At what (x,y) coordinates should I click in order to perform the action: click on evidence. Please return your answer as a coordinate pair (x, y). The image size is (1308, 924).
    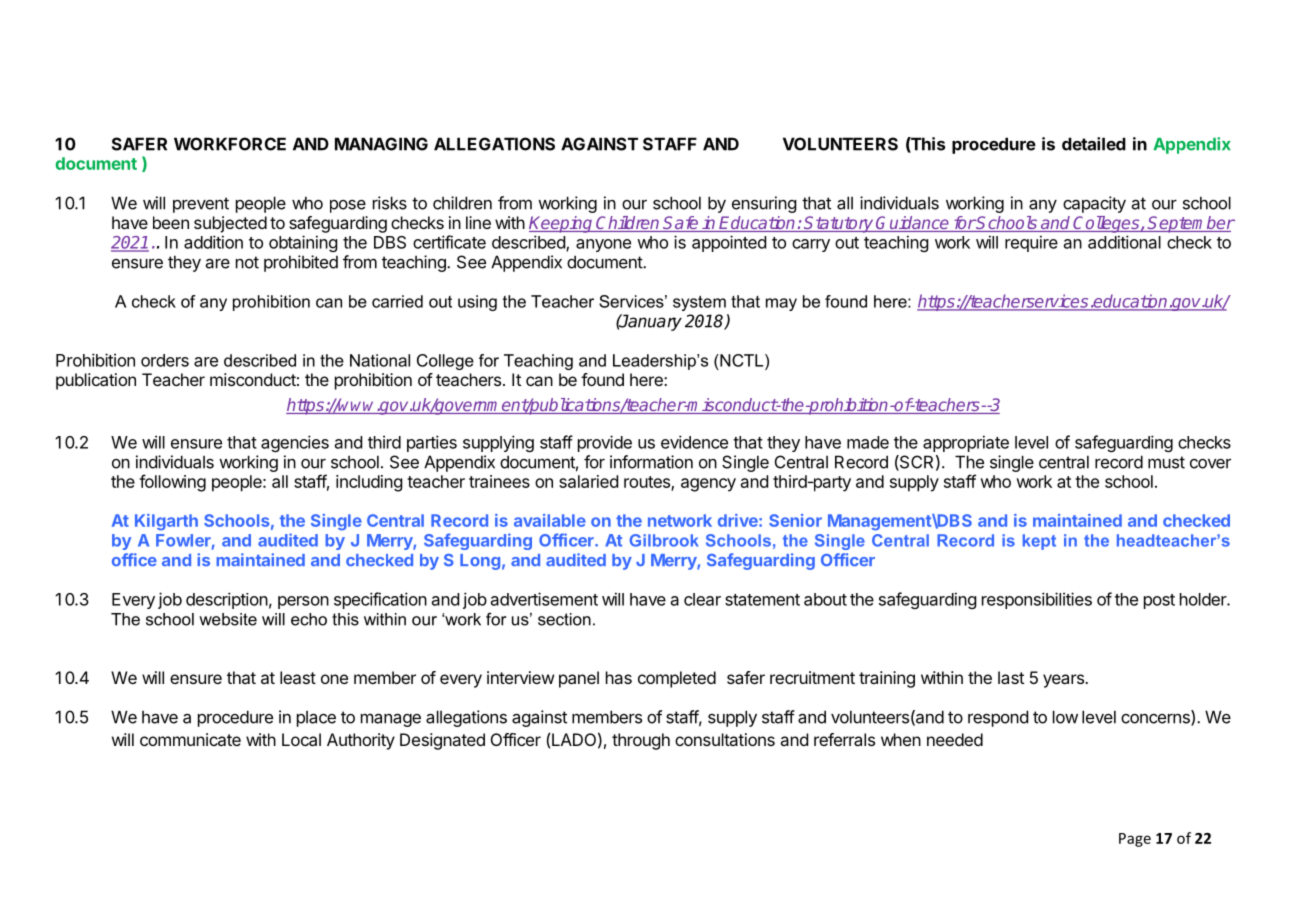
    Looking at the image, I should click on (694, 442).
